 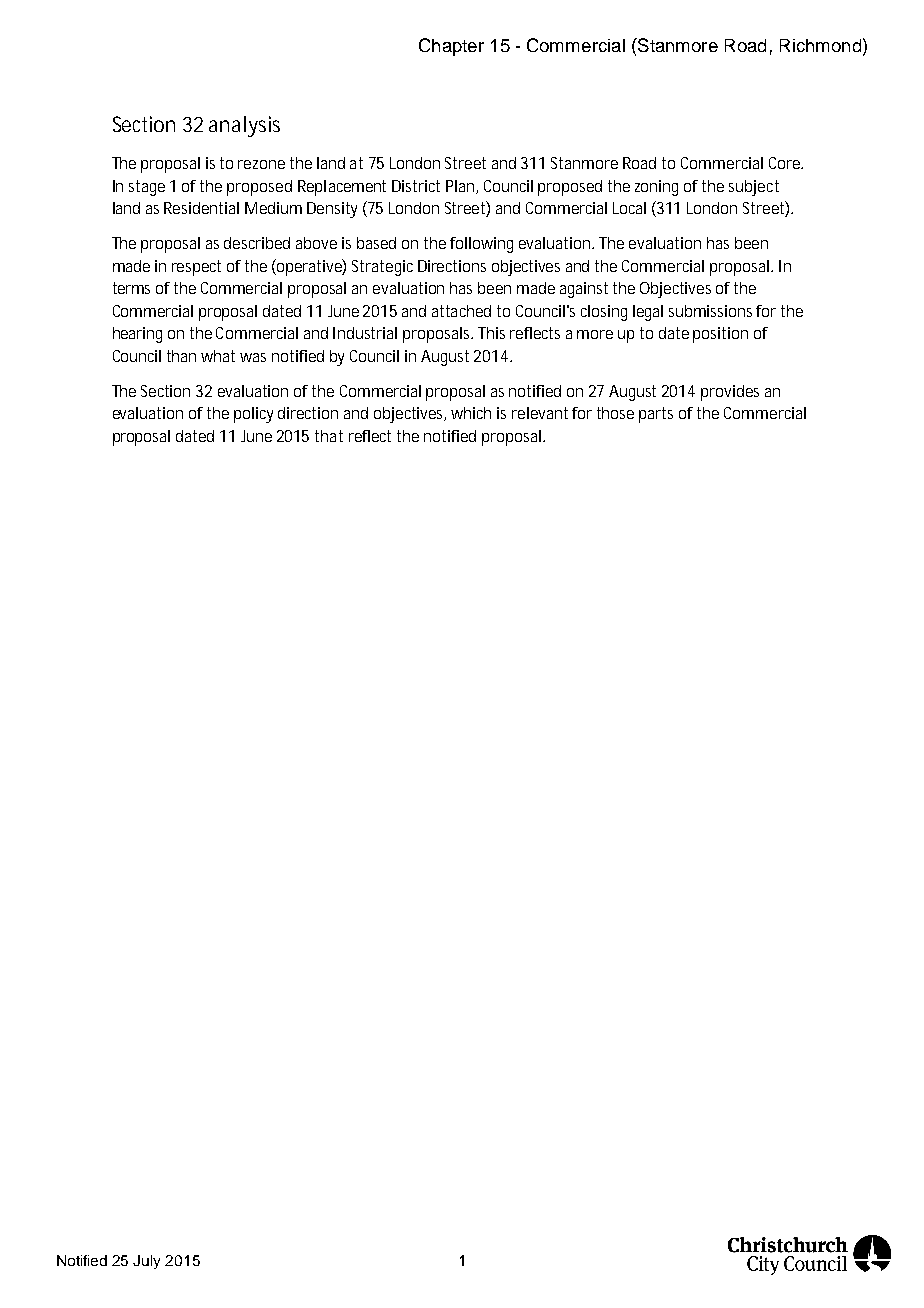 What do you see at coordinates (329, 436) in the page?
I see `that` at bounding box center [329, 436].
